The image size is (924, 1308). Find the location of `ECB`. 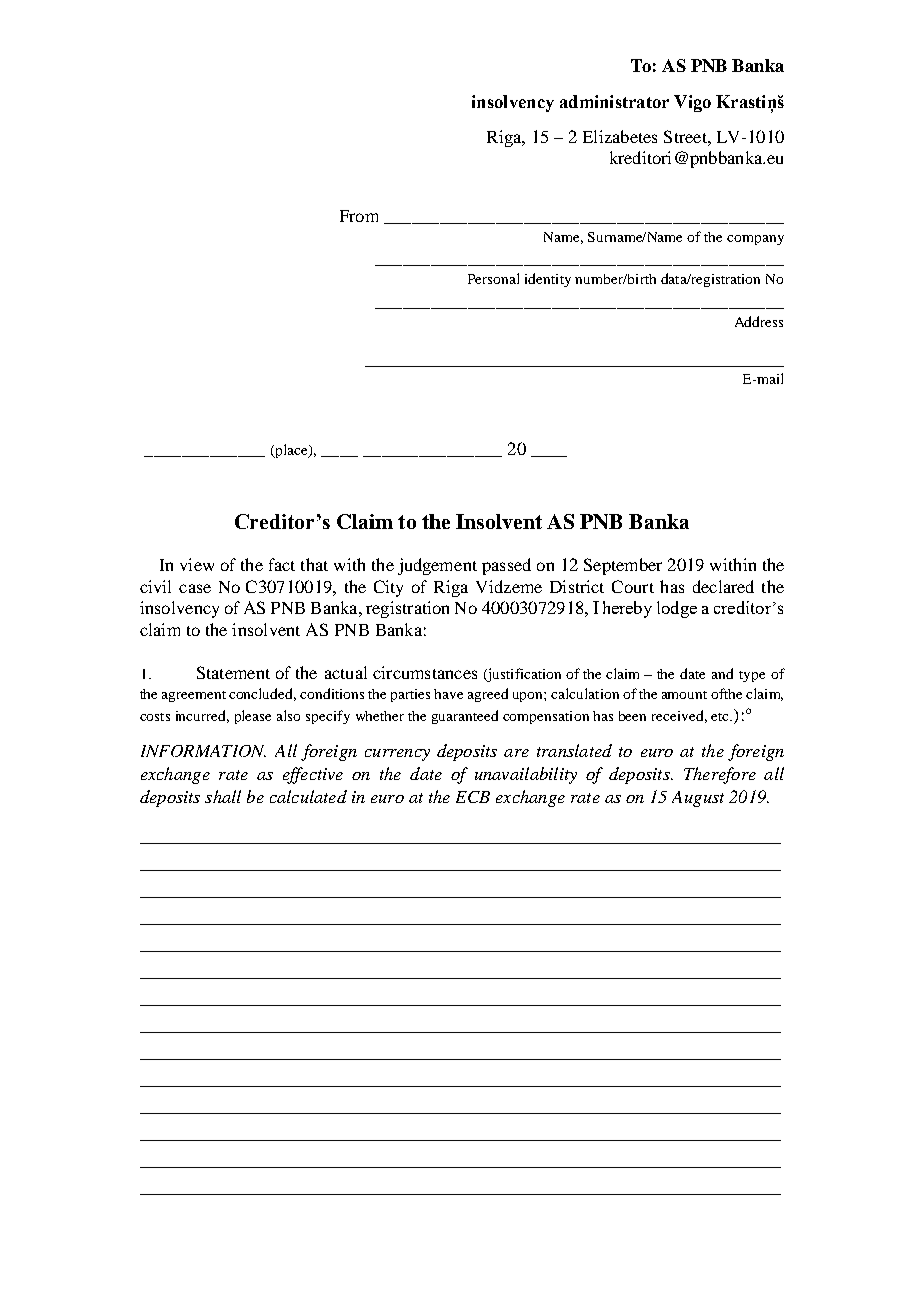

ECB is located at coordinates (473, 797).
